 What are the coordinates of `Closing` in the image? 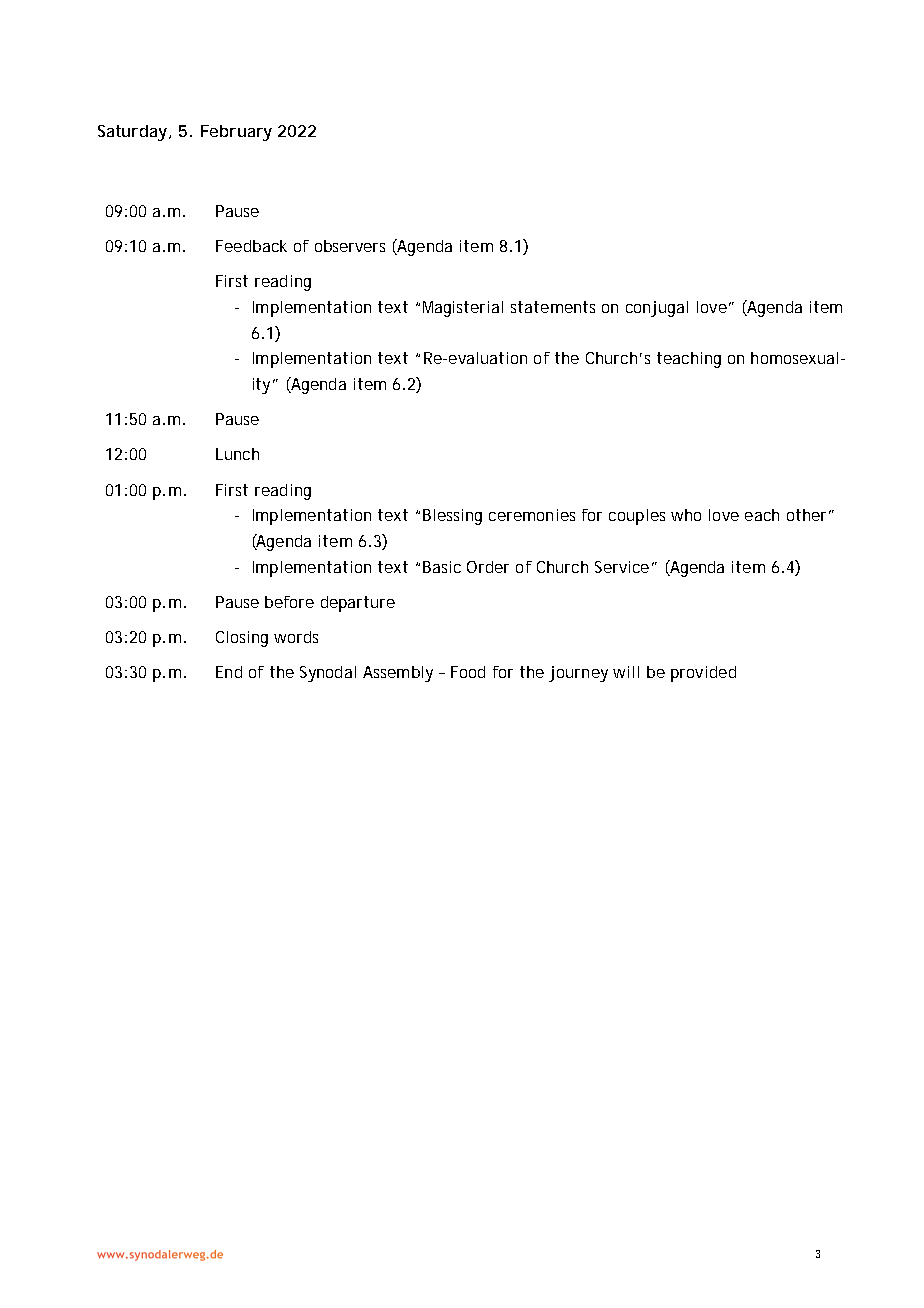 It's located at (242, 639).
